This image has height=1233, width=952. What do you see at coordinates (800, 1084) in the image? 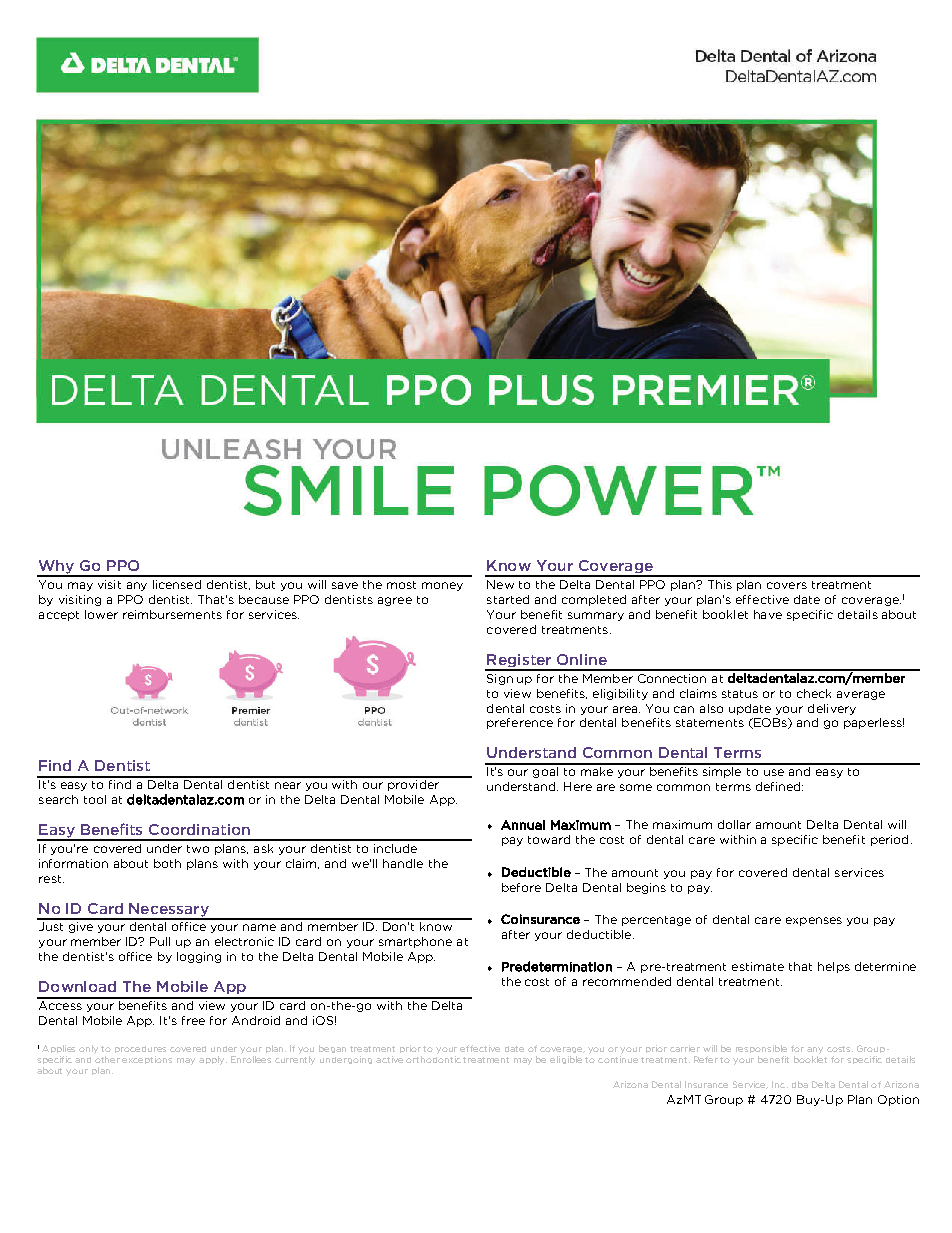
I see `dba` at bounding box center [800, 1084].
